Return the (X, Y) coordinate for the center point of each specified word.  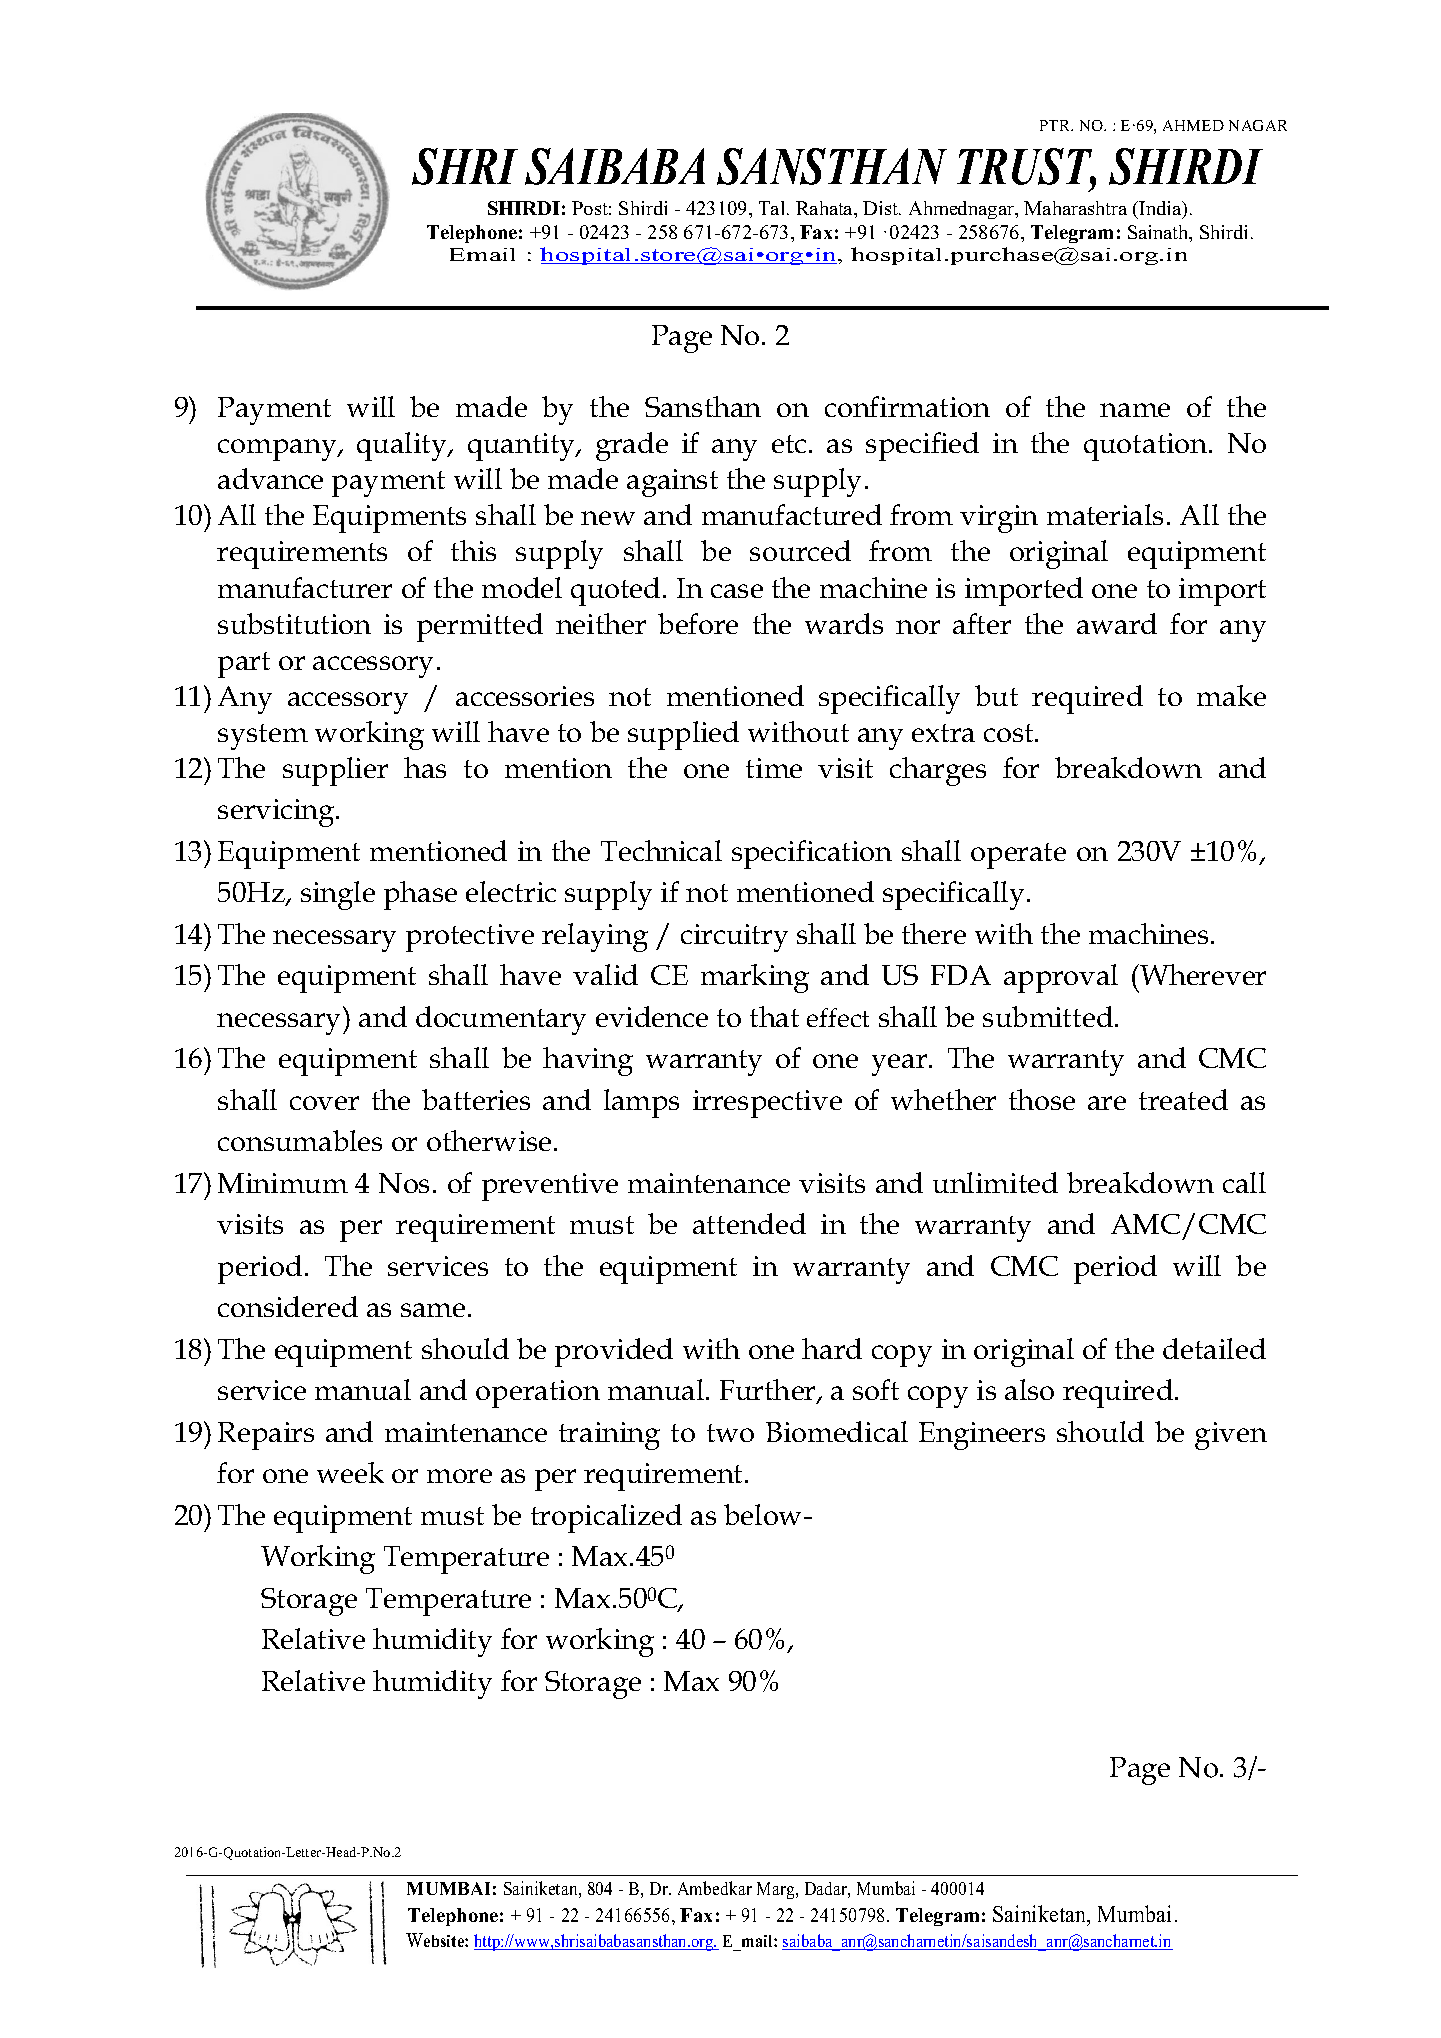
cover (324, 1103)
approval (1061, 978)
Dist (881, 208)
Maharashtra (1075, 208)
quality (403, 446)
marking (755, 978)
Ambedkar (715, 1888)
